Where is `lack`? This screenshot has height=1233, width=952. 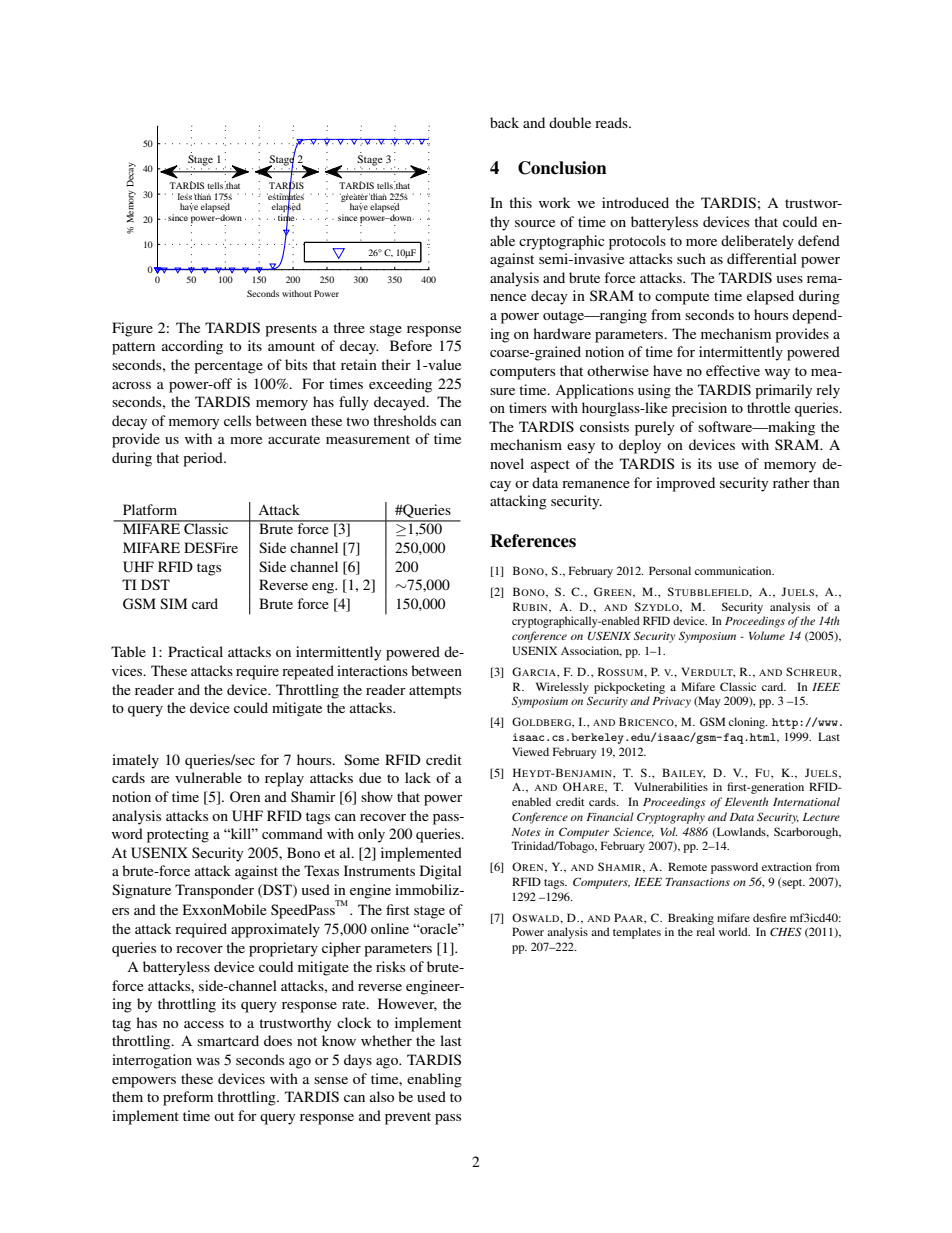 lack is located at coordinates (418, 777).
